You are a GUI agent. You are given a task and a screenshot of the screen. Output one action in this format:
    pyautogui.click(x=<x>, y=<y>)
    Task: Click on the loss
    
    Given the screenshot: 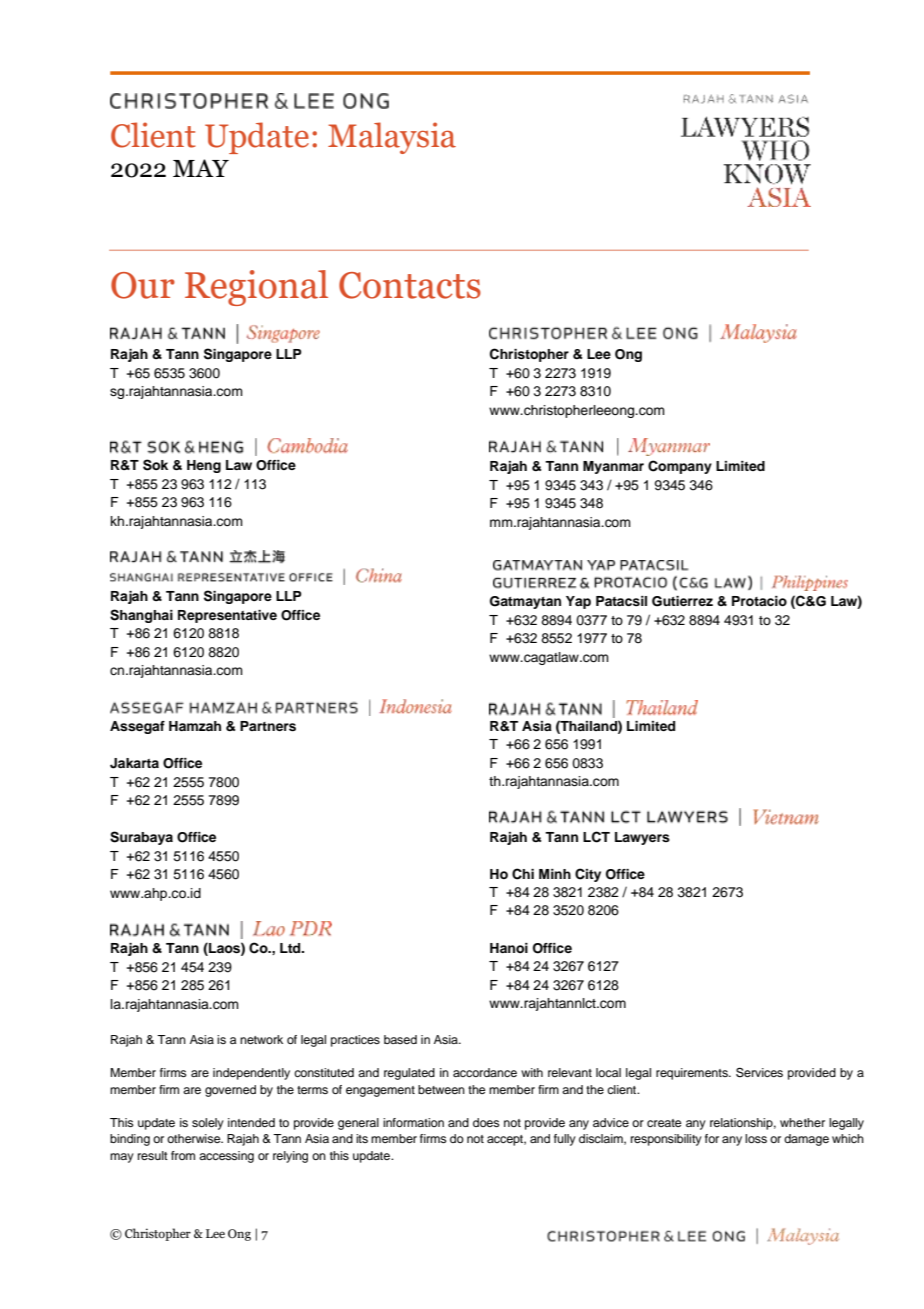 What is the action you would take?
    pyautogui.click(x=756, y=1138)
